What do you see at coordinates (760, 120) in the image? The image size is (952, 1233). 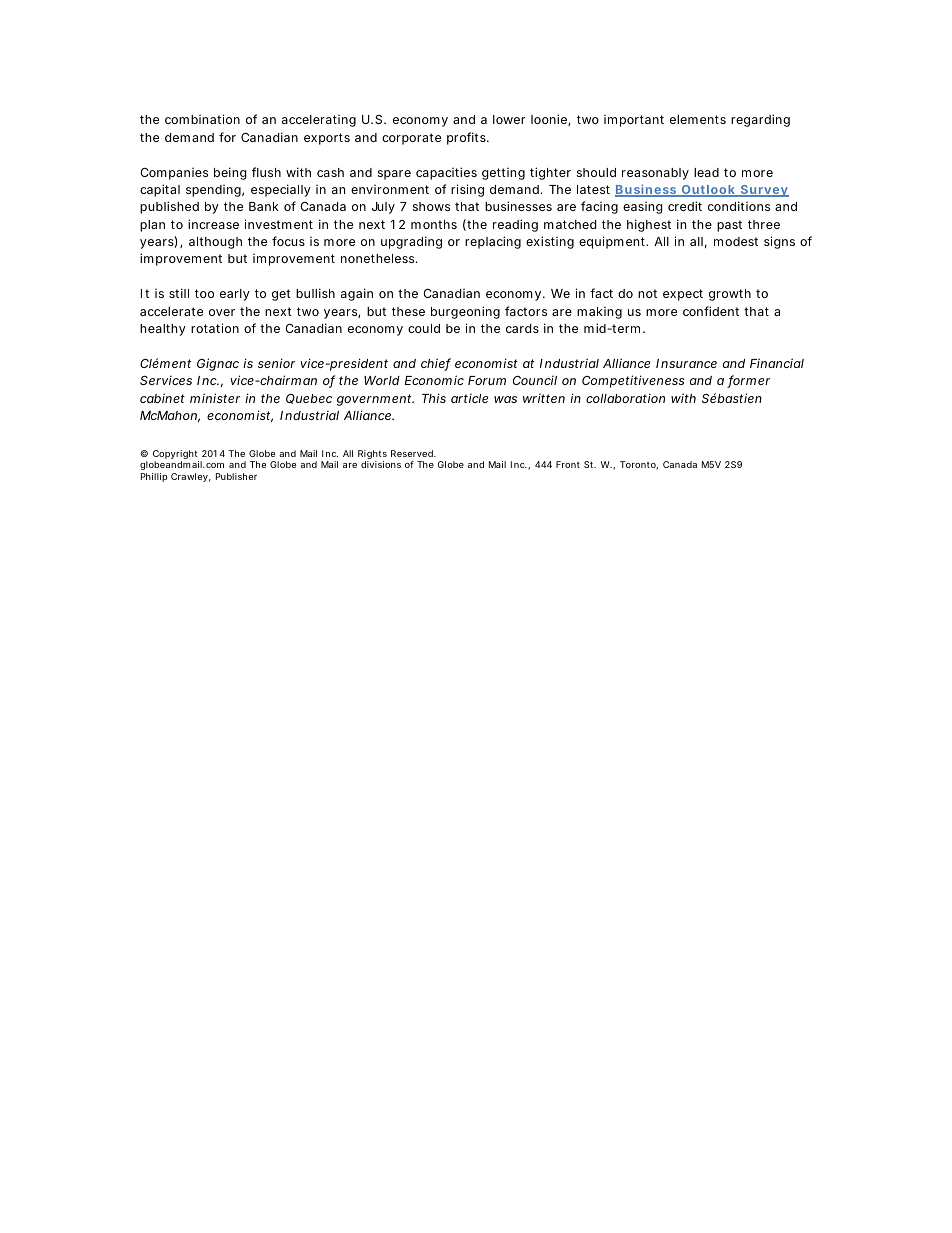 I see `regarding` at bounding box center [760, 120].
